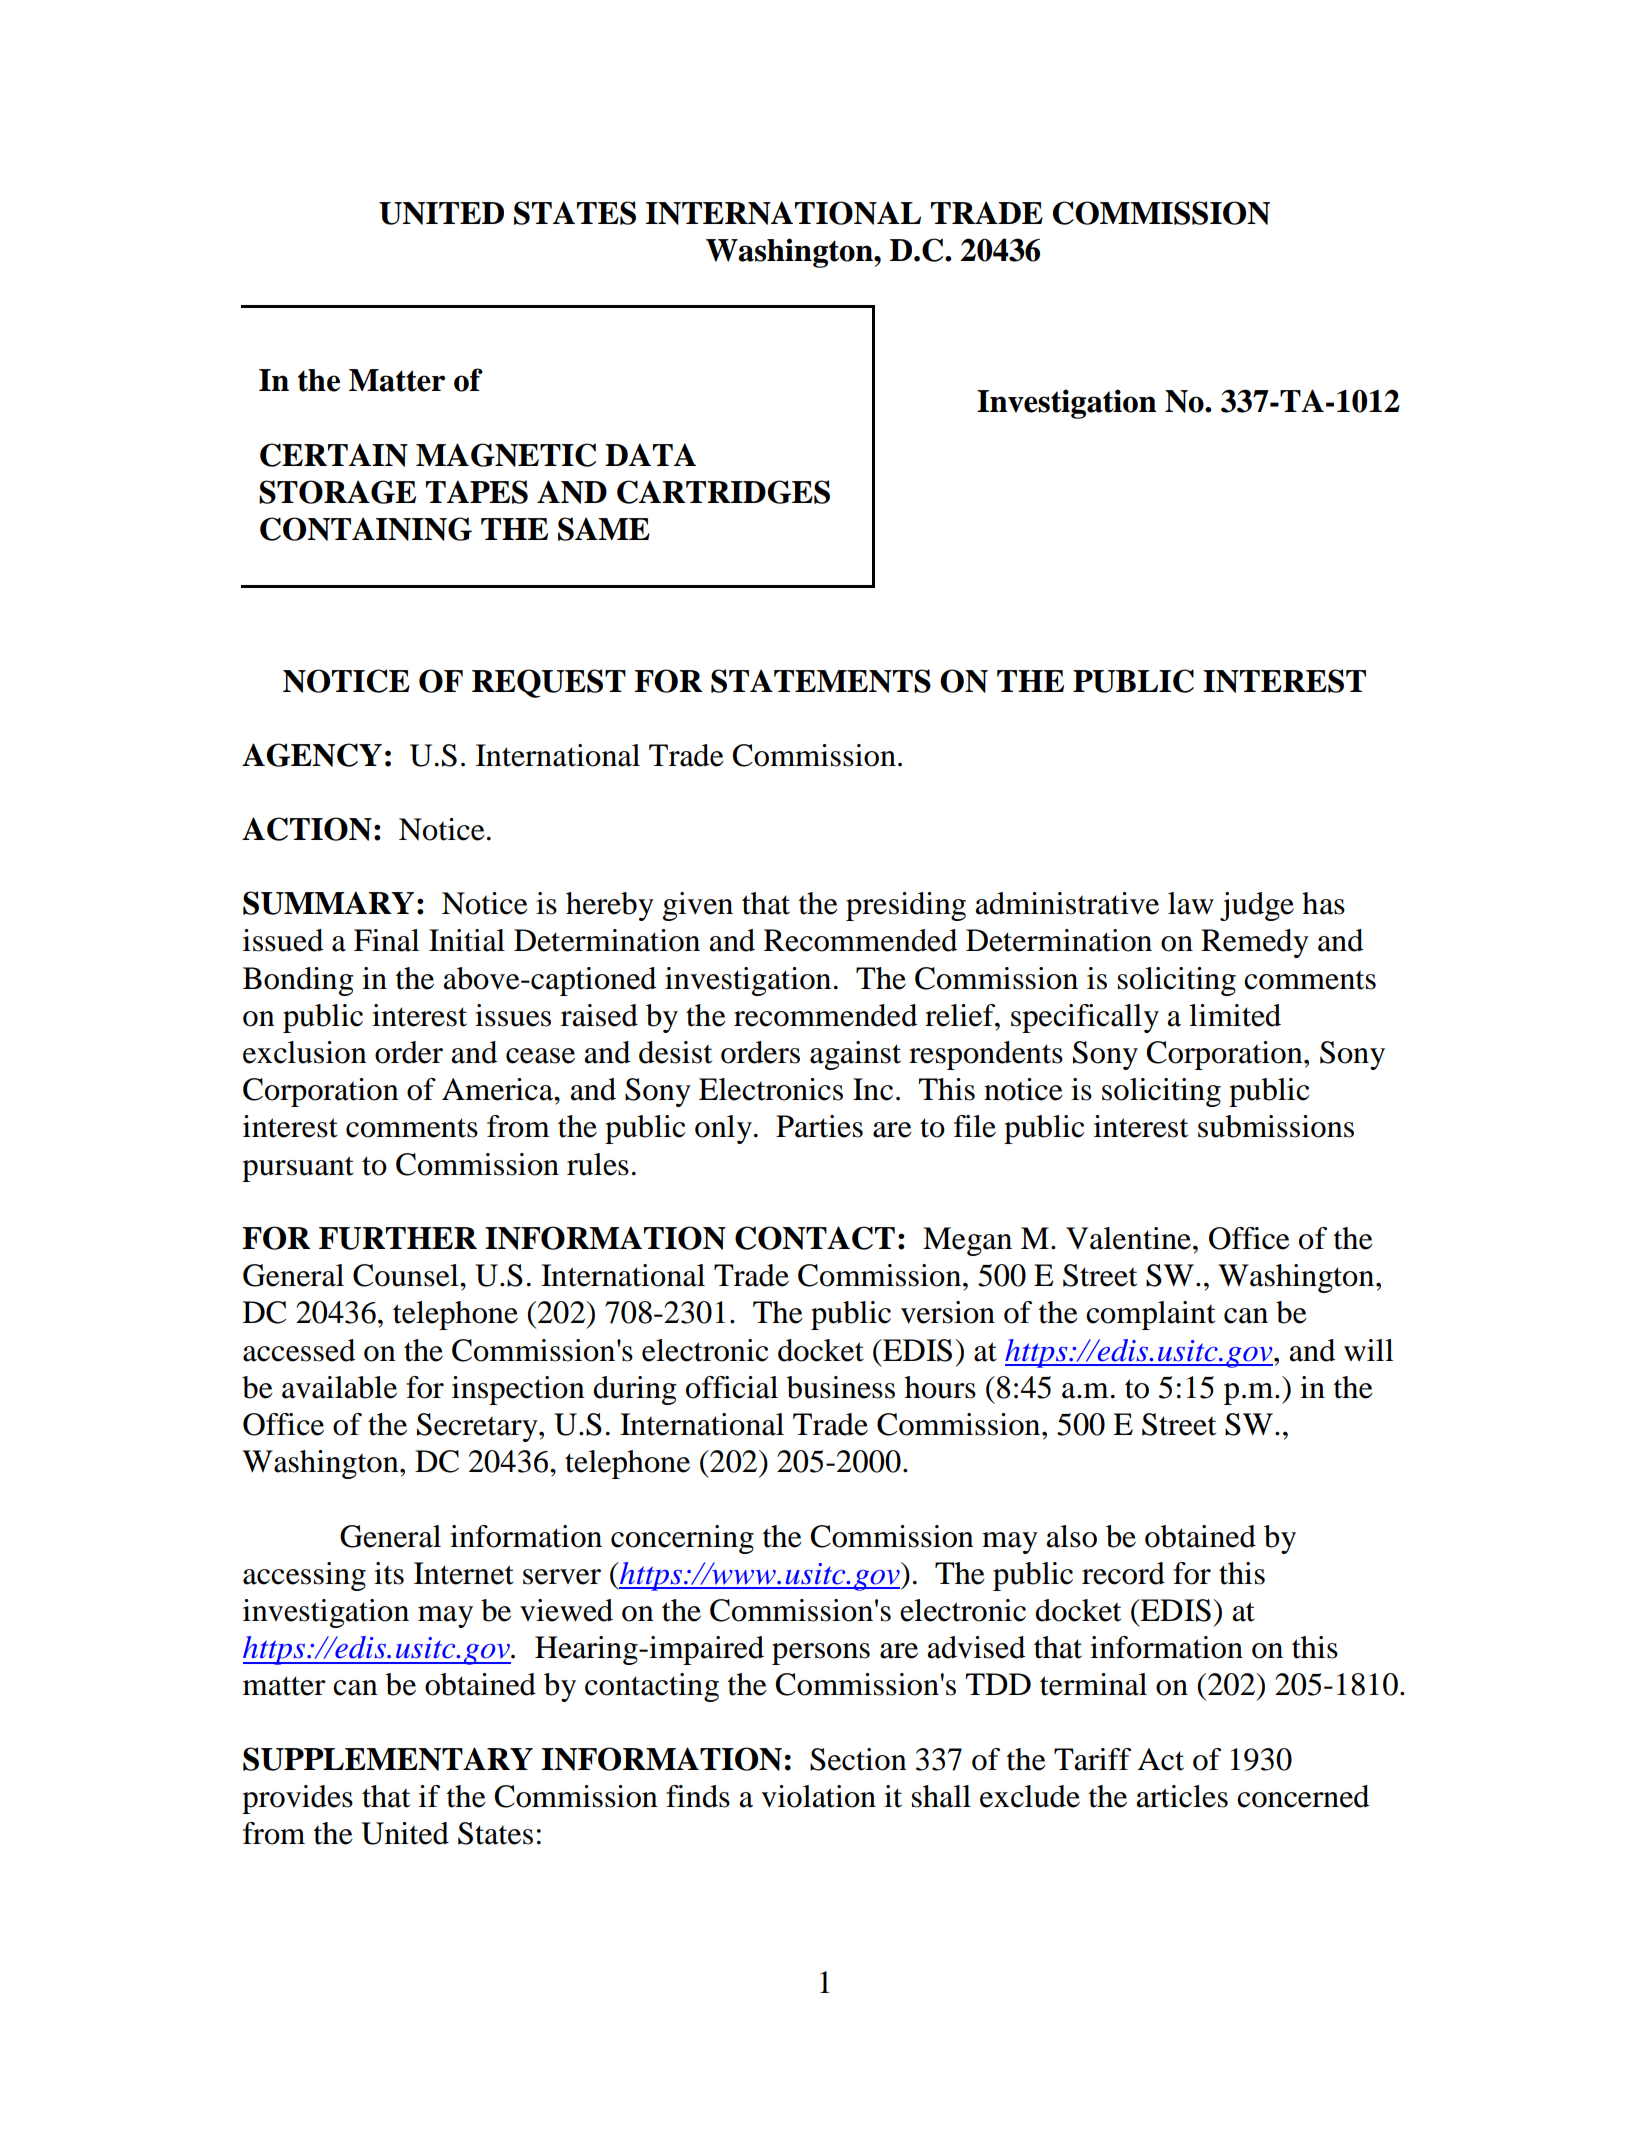 The height and width of the image is (2135, 1650). What do you see at coordinates (477, 492) in the image?
I see `TAPES` at bounding box center [477, 492].
